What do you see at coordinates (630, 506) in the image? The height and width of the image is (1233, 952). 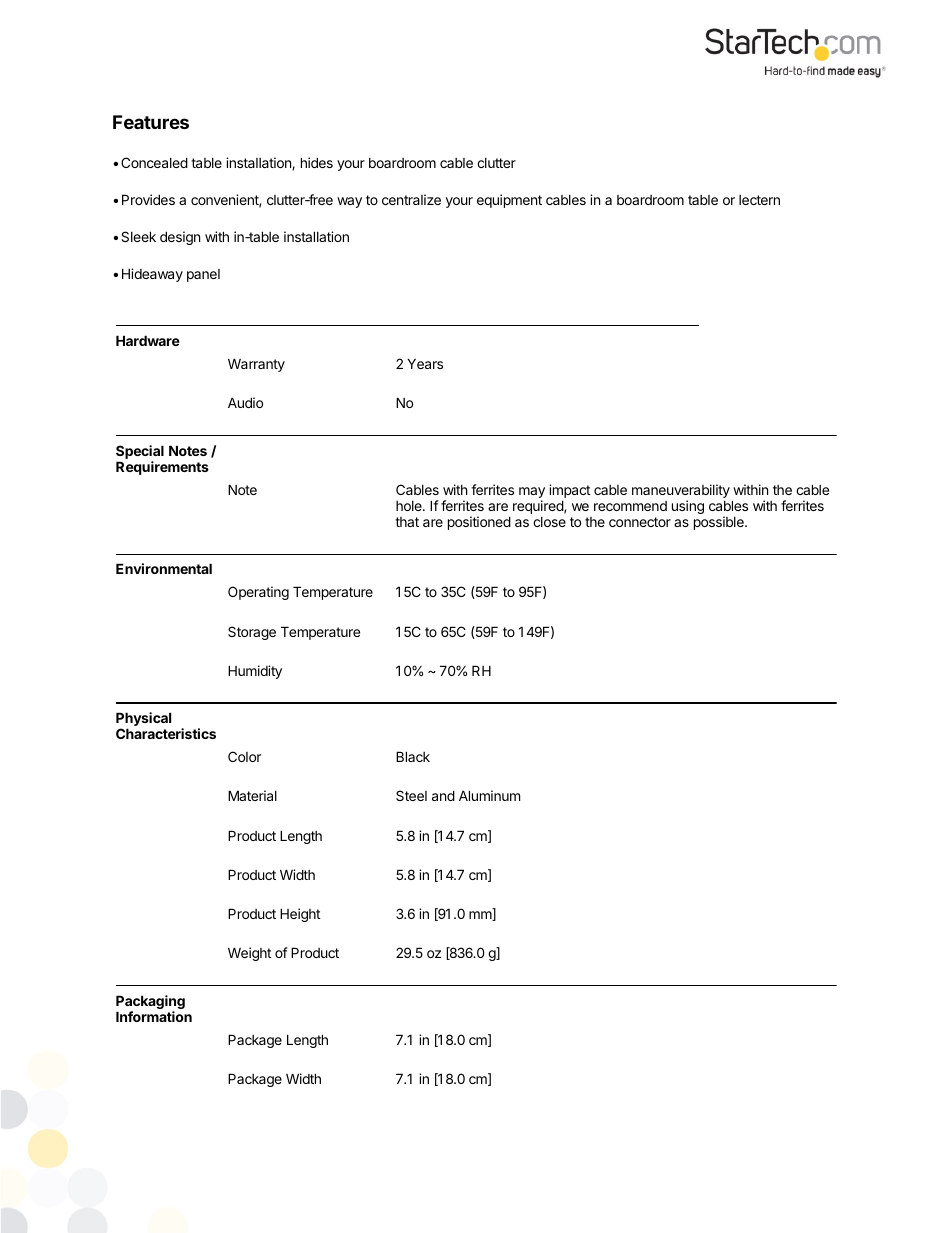 I see `recommend` at bounding box center [630, 506].
